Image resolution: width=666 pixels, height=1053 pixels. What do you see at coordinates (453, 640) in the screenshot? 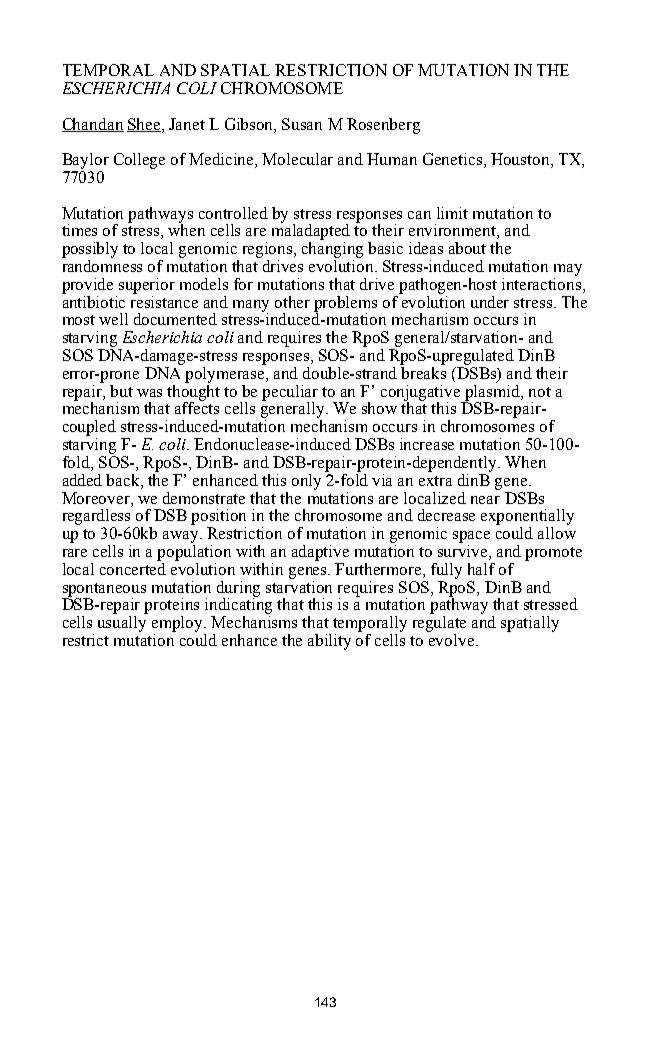
I see `evolve` at bounding box center [453, 640].
